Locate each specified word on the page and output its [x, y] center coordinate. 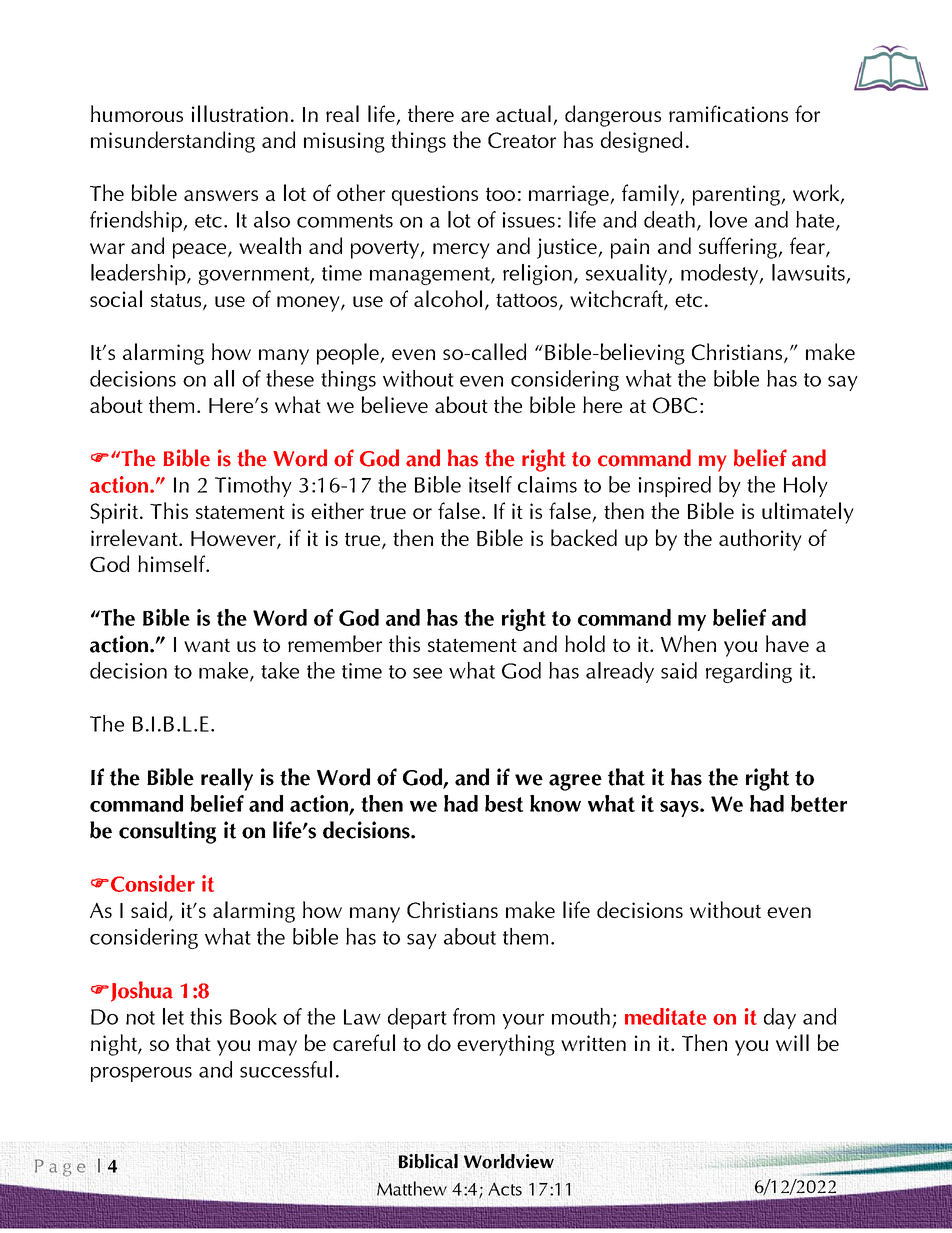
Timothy [253, 486]
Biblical [428, 1161]
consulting [167, 832]
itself [490, 484]
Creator [522, 140]
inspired [675, 486]
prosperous [141, 1074]
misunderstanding [173, 142]
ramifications [728, 113]
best [504, 803]
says [680, 809]
